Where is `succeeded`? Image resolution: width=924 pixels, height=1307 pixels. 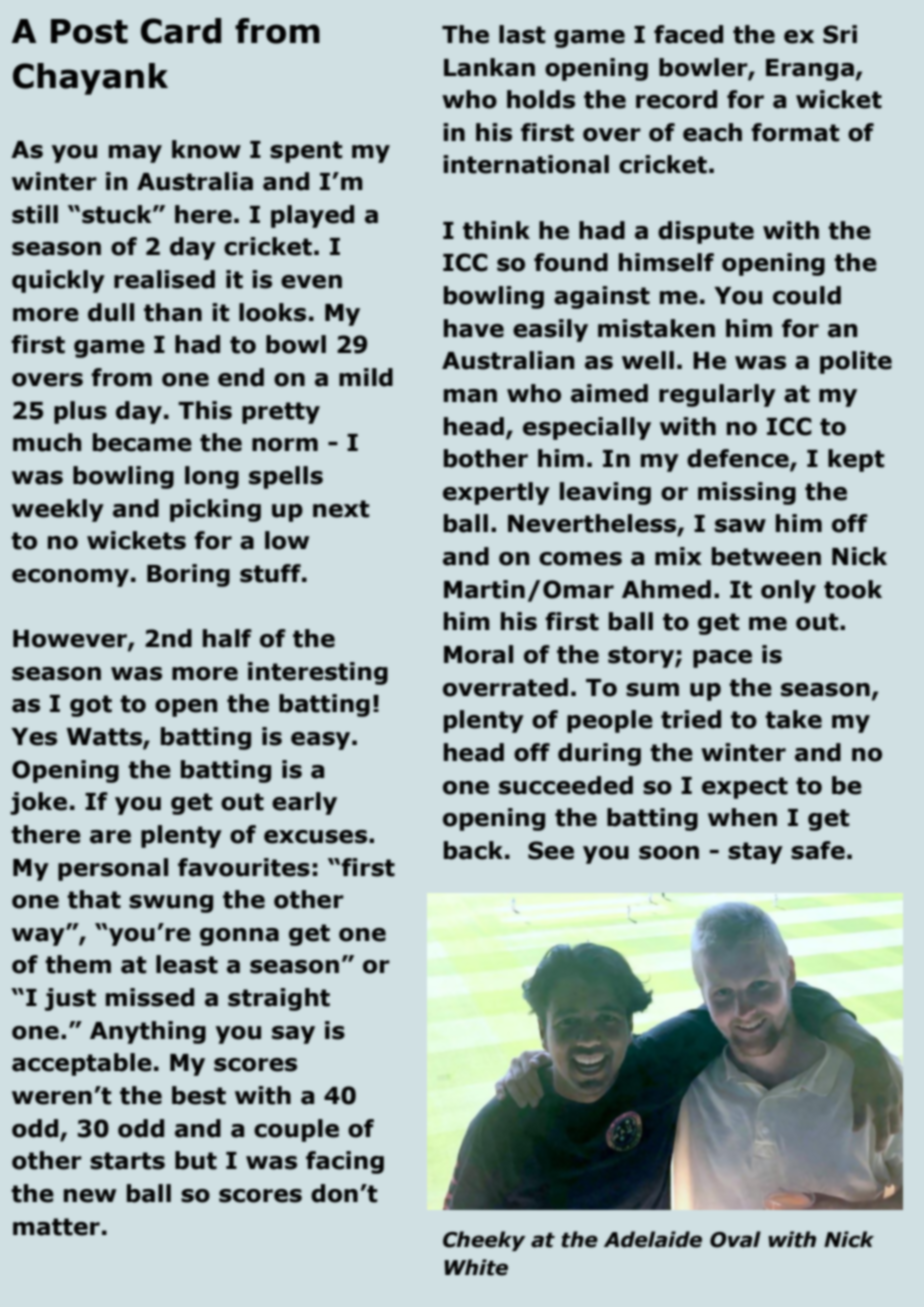 succeeded is located at coordinates (566, 785).
